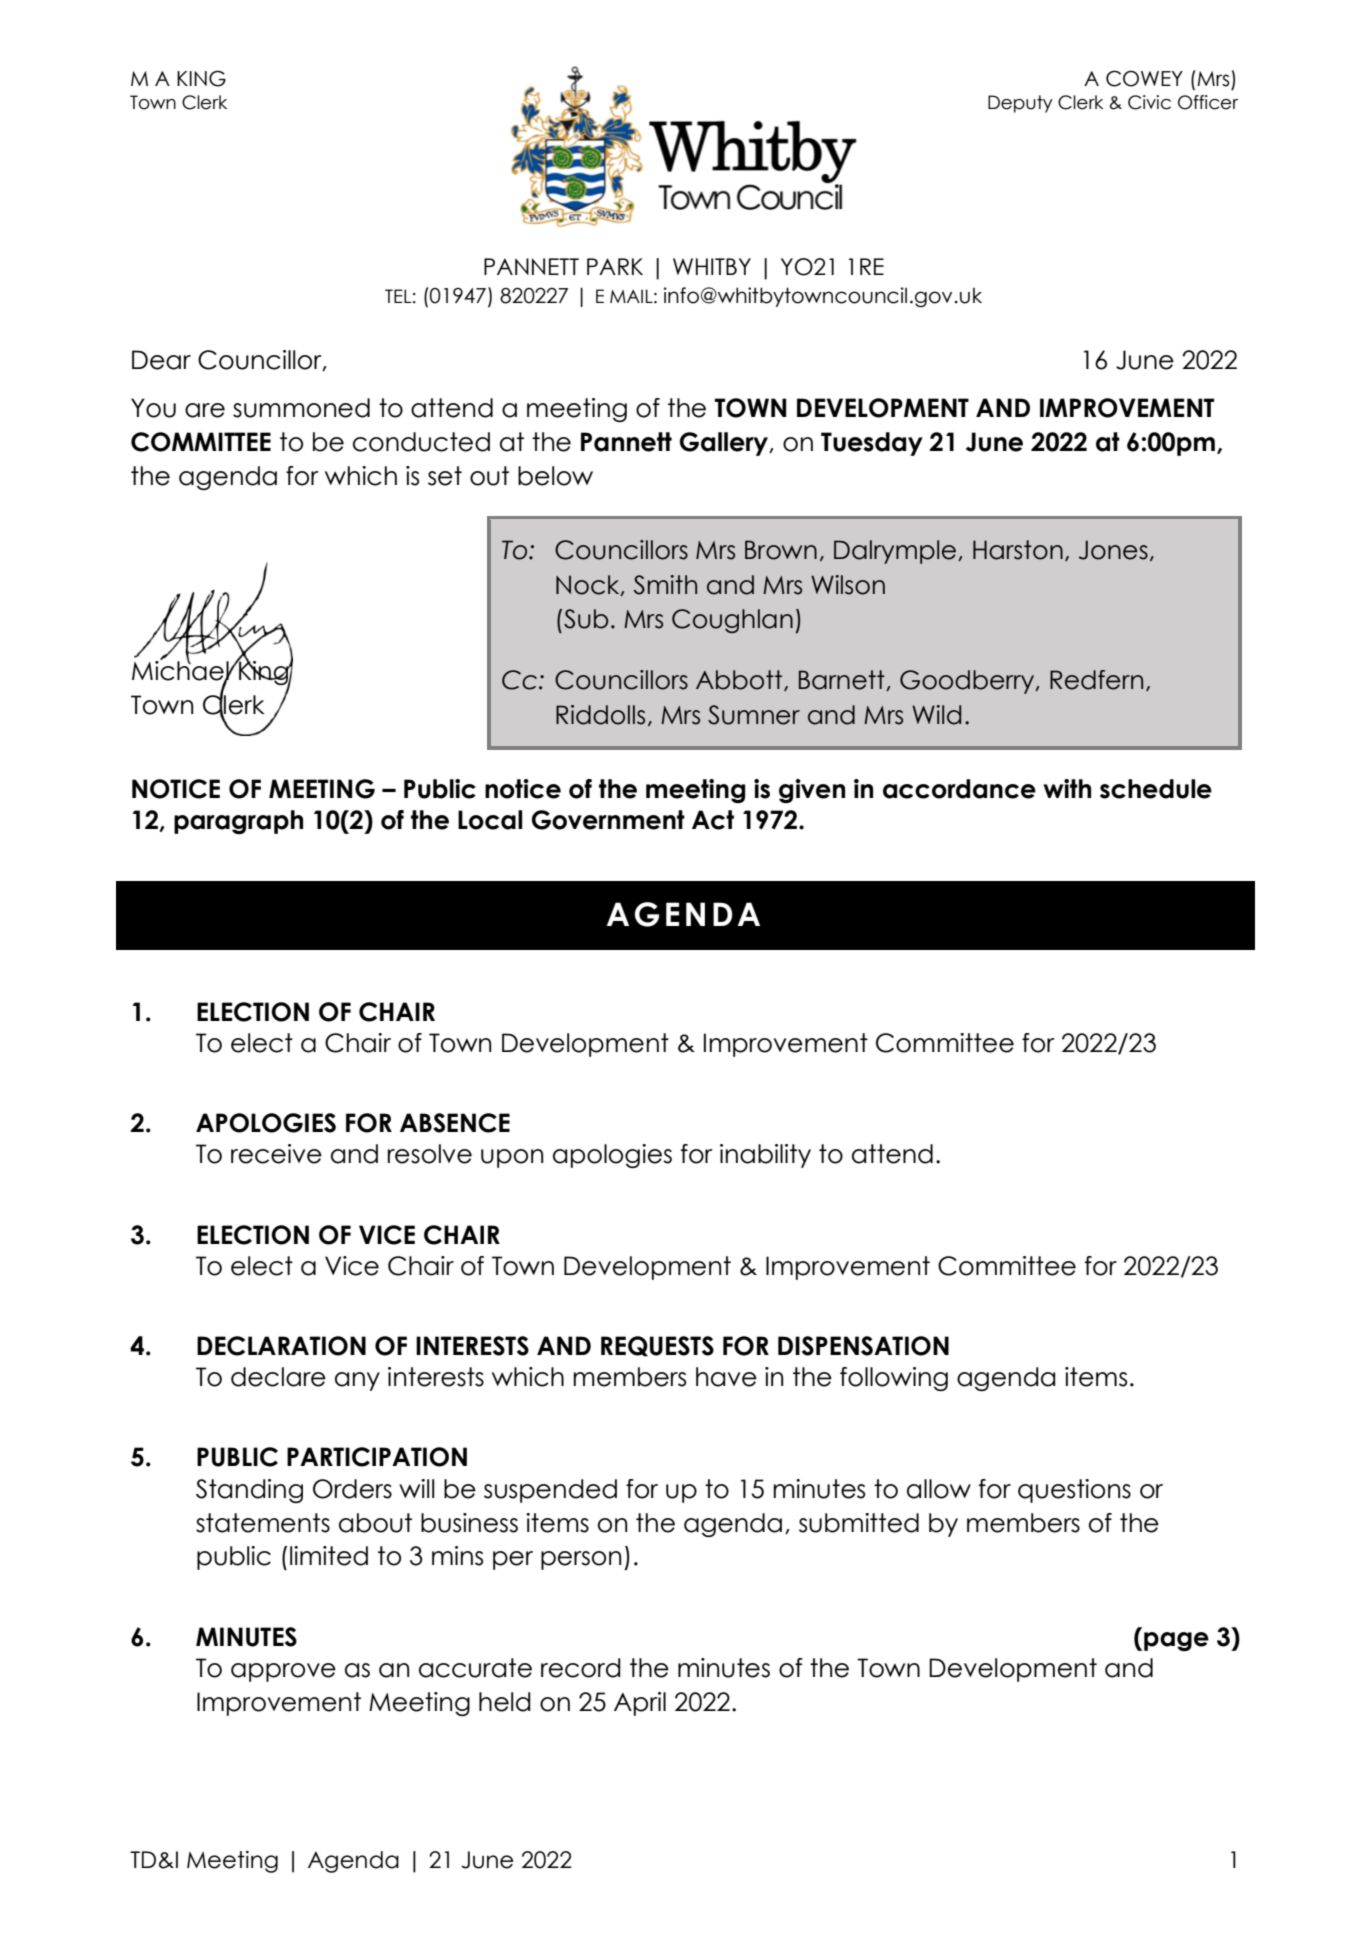 This screenshot has width=1371, height=1938. Describe the element at coordinates (1020, 104) in the screenshot. I see `Deputy` at that location.
